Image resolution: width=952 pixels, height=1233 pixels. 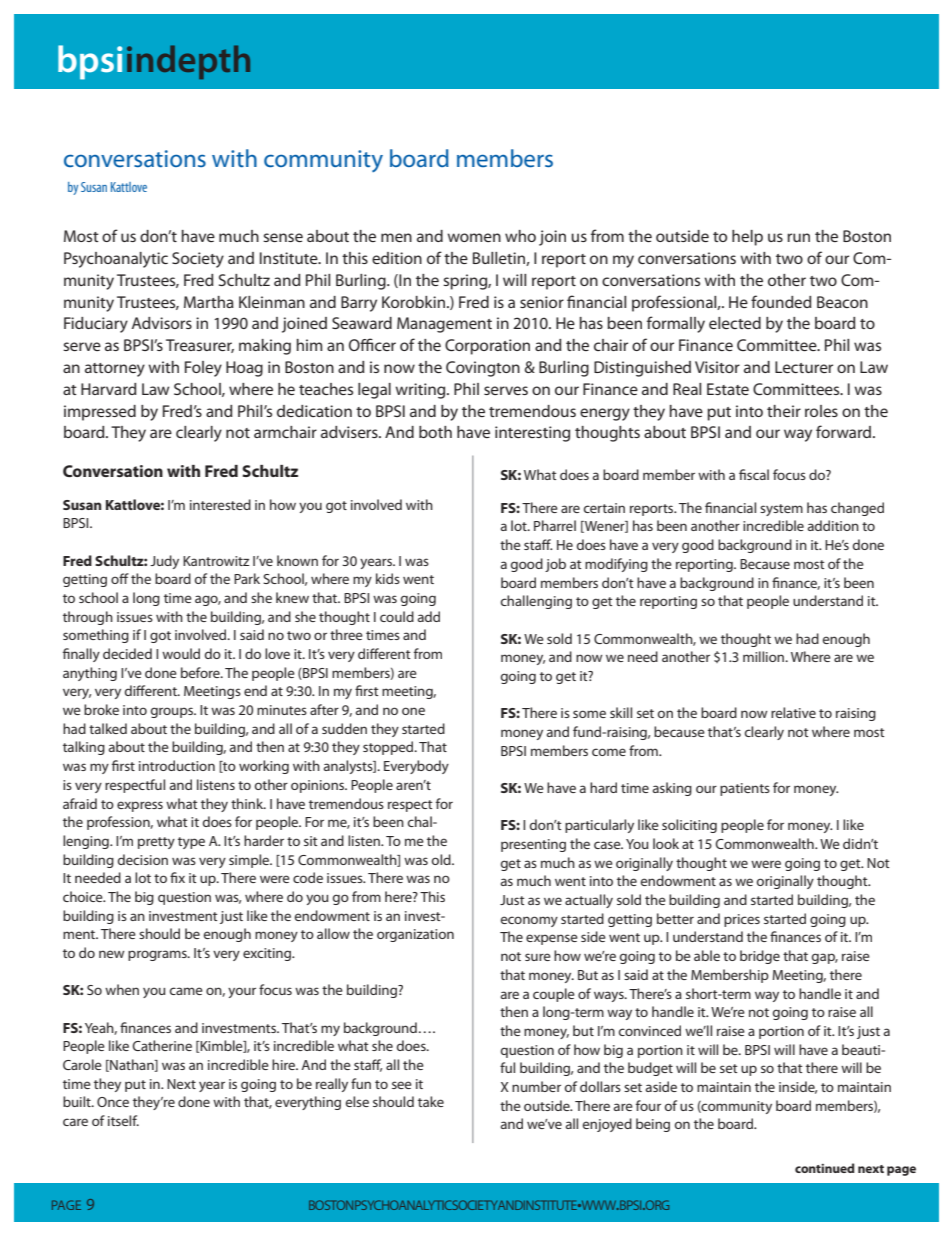 What do you see at coordinates (220, 504) in the page?
I see `interested` at bounding box center [220, 504].
